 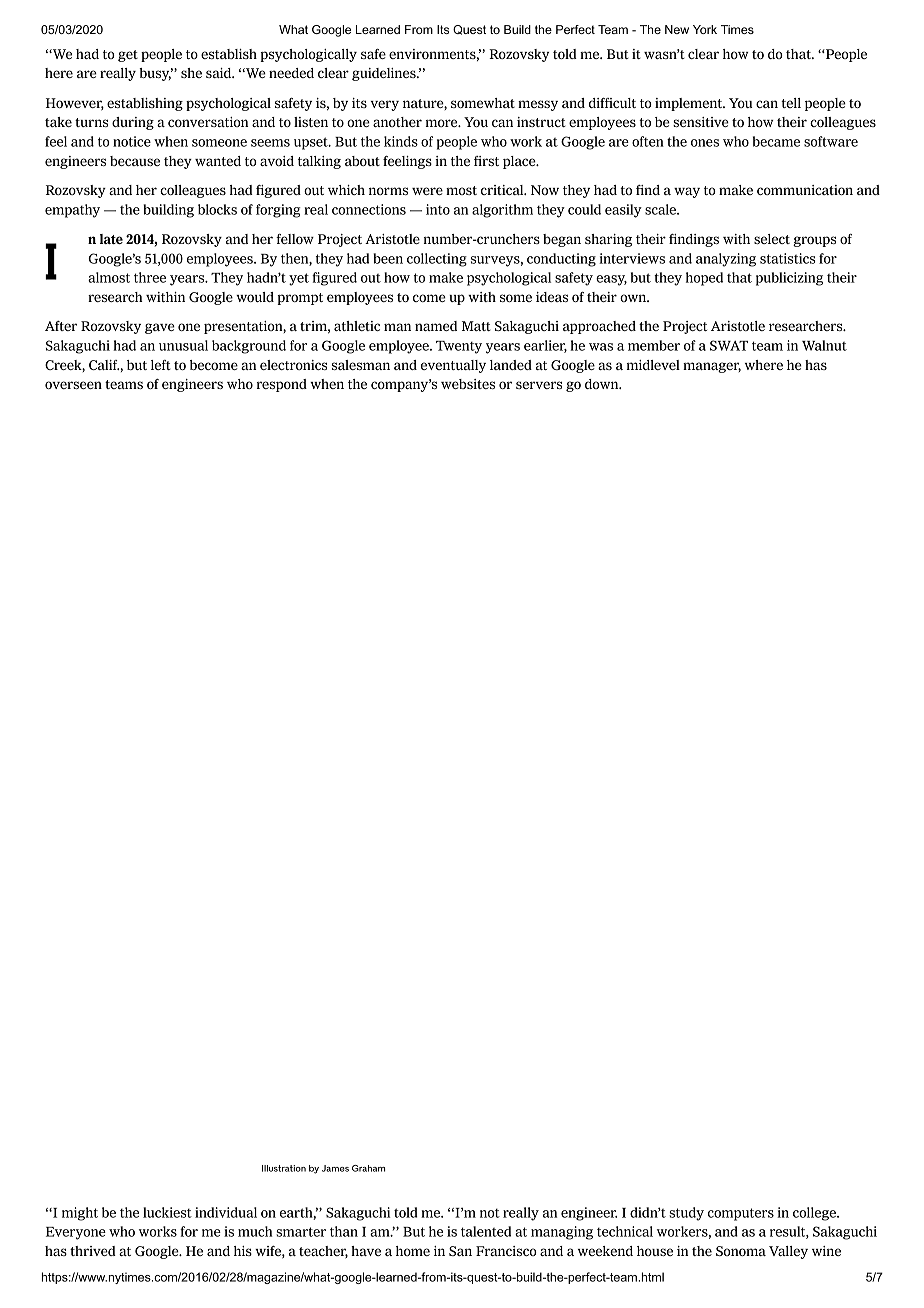 What do you see at coordinates (385, 74) in the image?
I see `guidelines` at bounding box center [385, 74].
